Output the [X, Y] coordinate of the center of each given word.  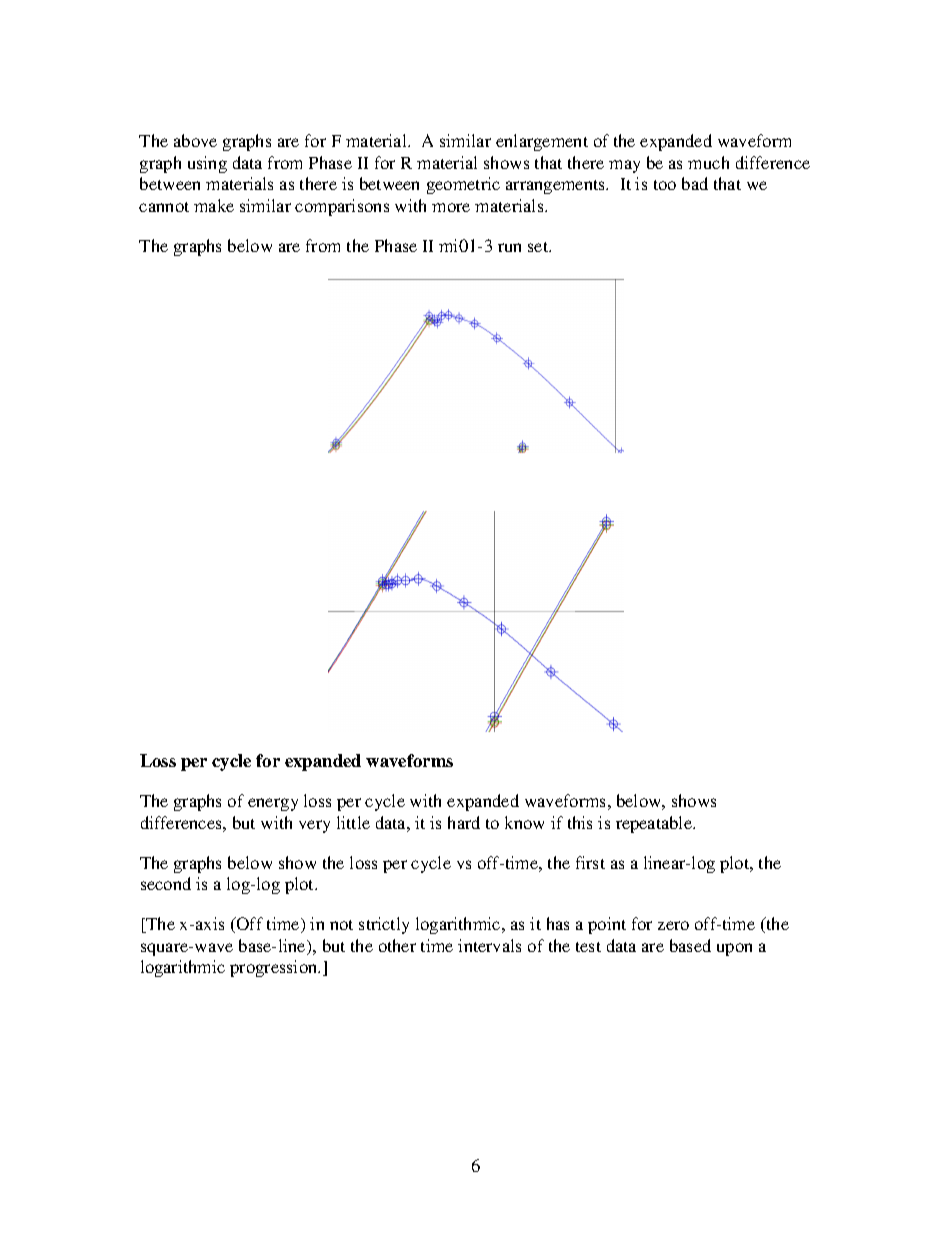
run [509, 247]
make [214, 205]
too [665, 185]
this [580, 822]
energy [273, 804]
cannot [164, 207]
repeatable [655, 824]
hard [464, 822]
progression [275, 968]
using [207, 164]
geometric [463, 185]
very [314, 826]
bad [695, 183]
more [451, 207]
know [524, 822]
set [539, 247]
